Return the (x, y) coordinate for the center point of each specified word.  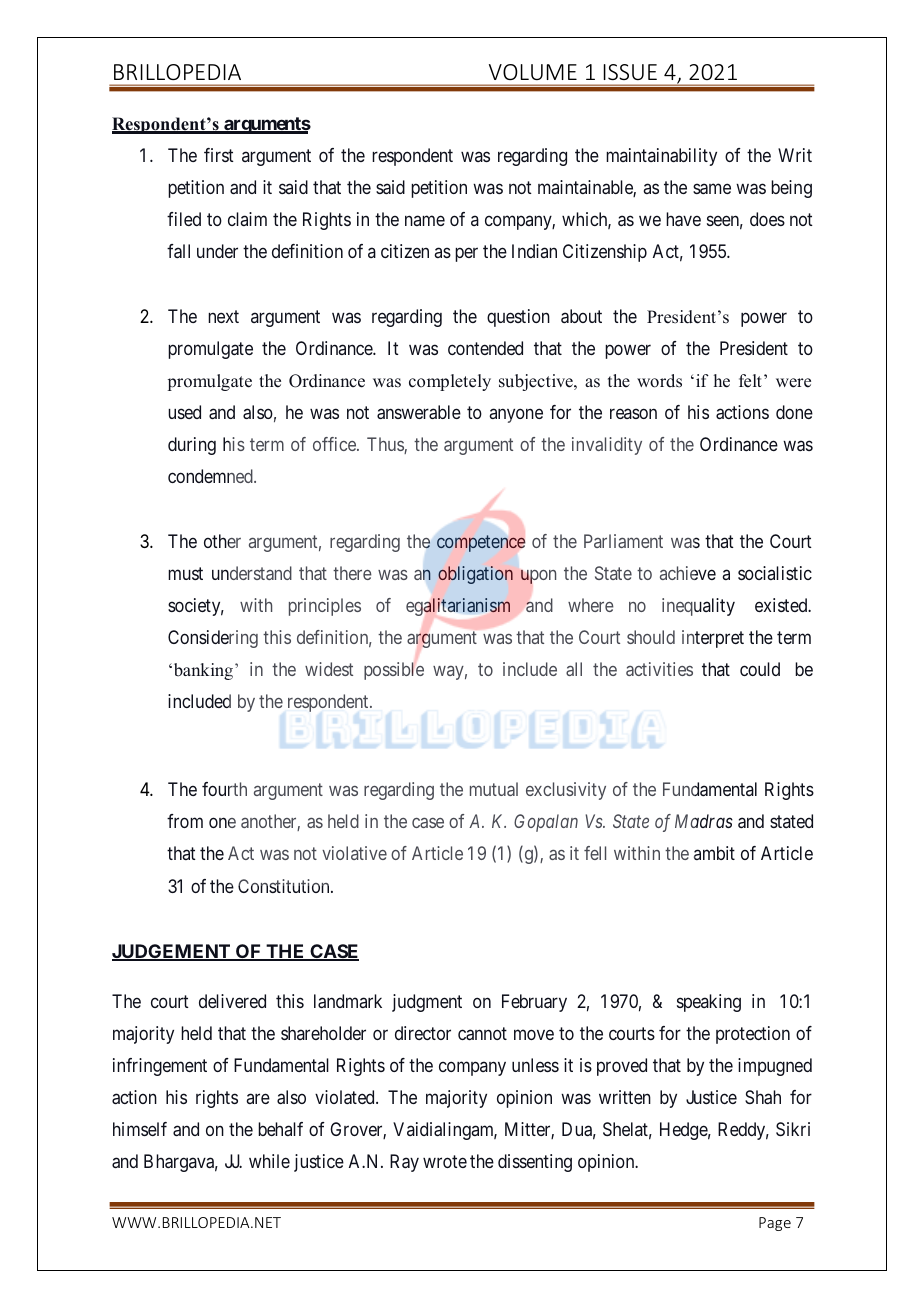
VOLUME (533, 72)
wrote (445, 1162)
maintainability (661, 157)
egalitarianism (458, 607)
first (219, 155)
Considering (213, 639)
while (269, 1161)
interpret (713, 639)
